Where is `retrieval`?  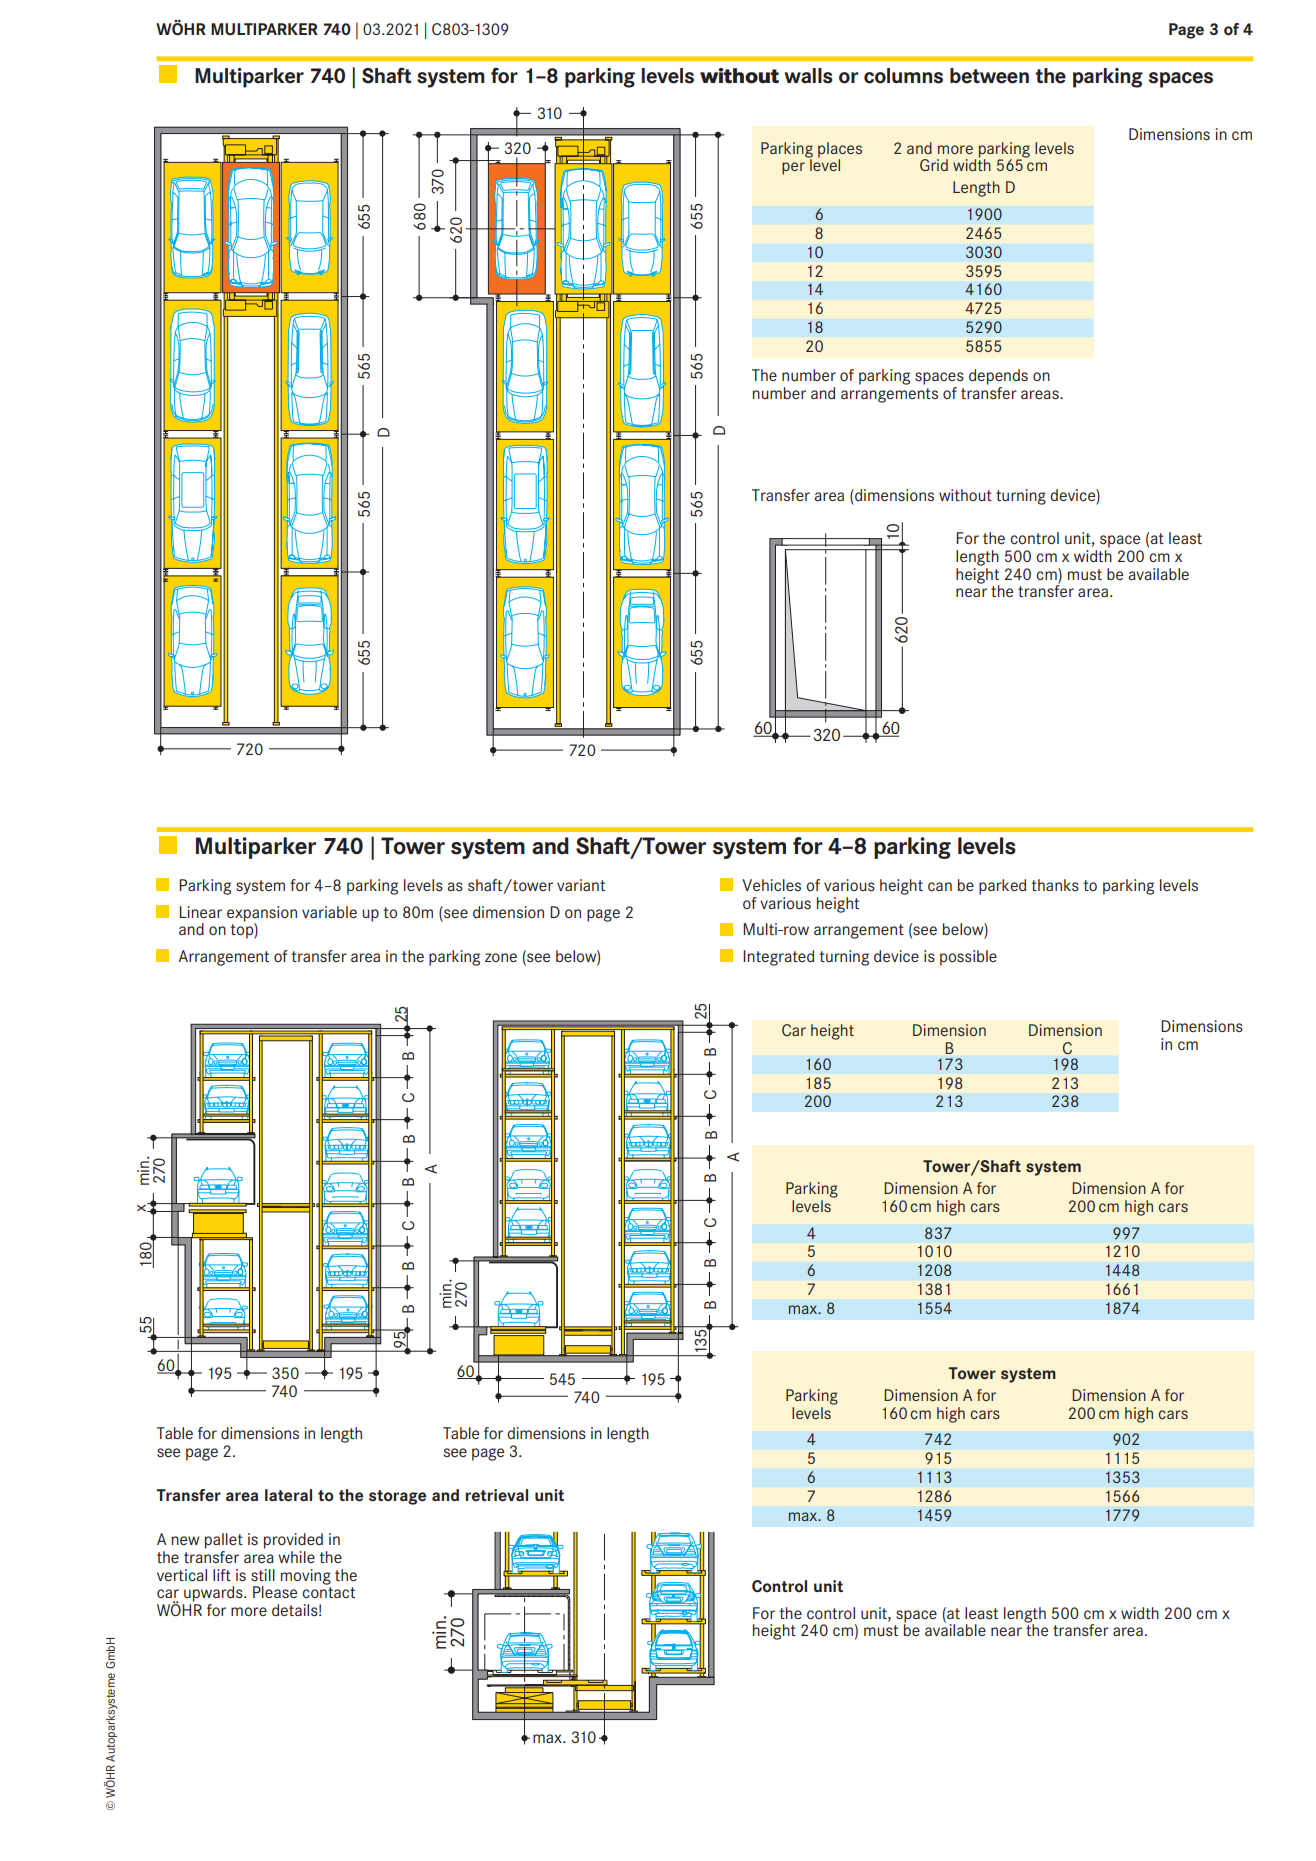 retrieval is located at coordinates (496, 1495).
